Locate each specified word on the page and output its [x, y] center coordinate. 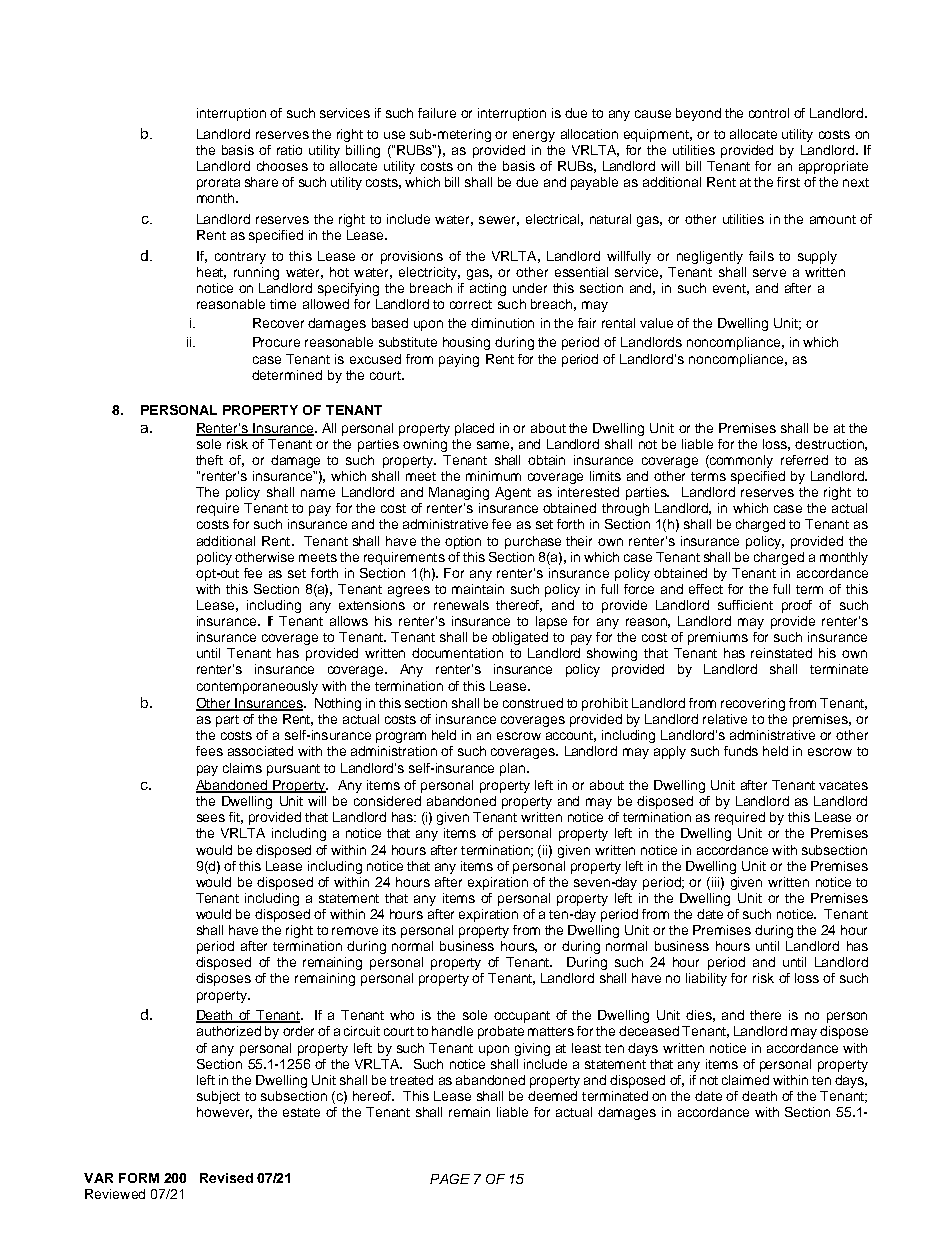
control [769, 113]
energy [534, 136]
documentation [457, 653]
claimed [745, 1080]
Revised [226, 1178]
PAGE [450, 1179]
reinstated [781, 653]
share [261, 182]
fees [209, 751]
